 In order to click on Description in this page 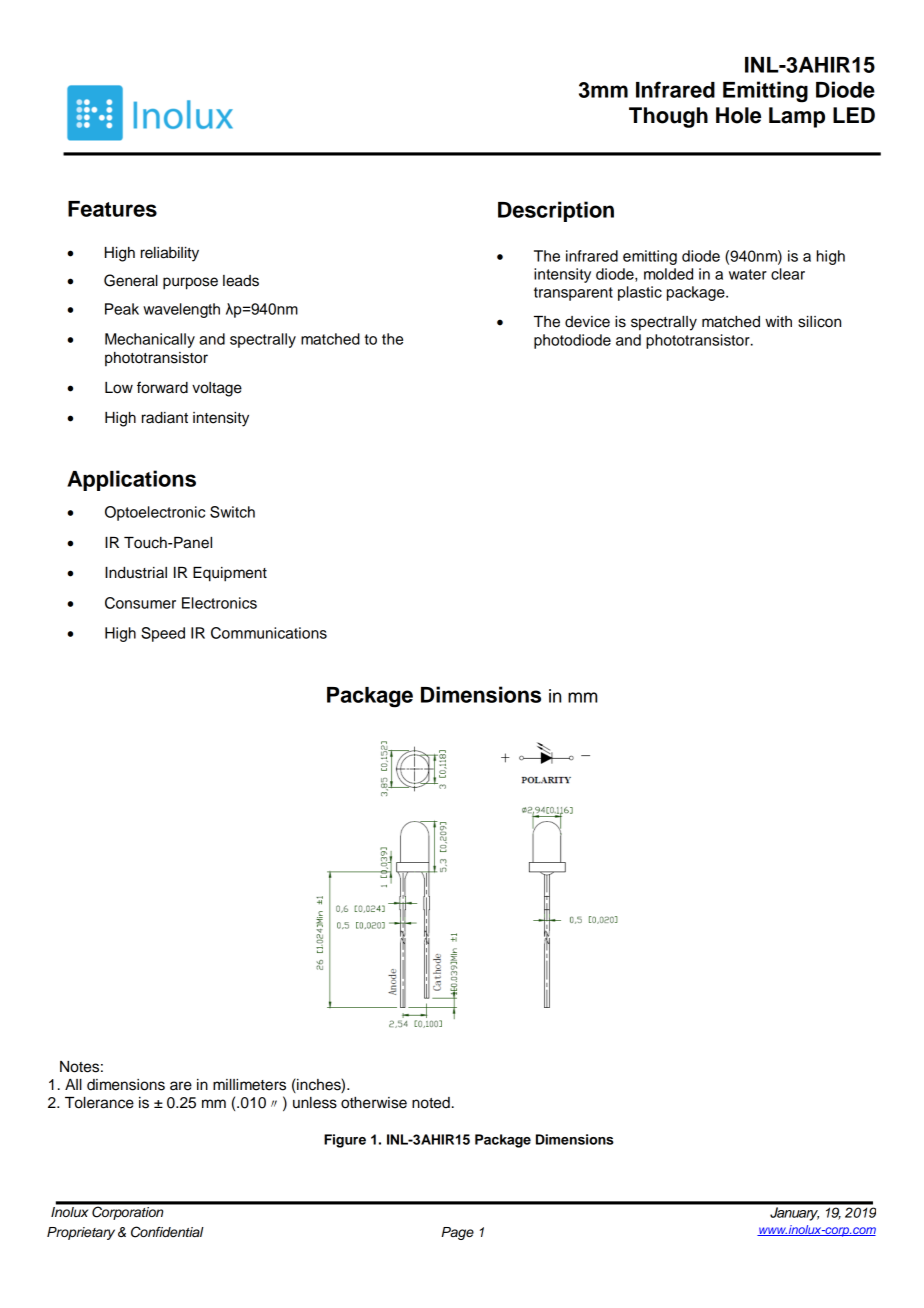, I will do `click(556, 211)`.
